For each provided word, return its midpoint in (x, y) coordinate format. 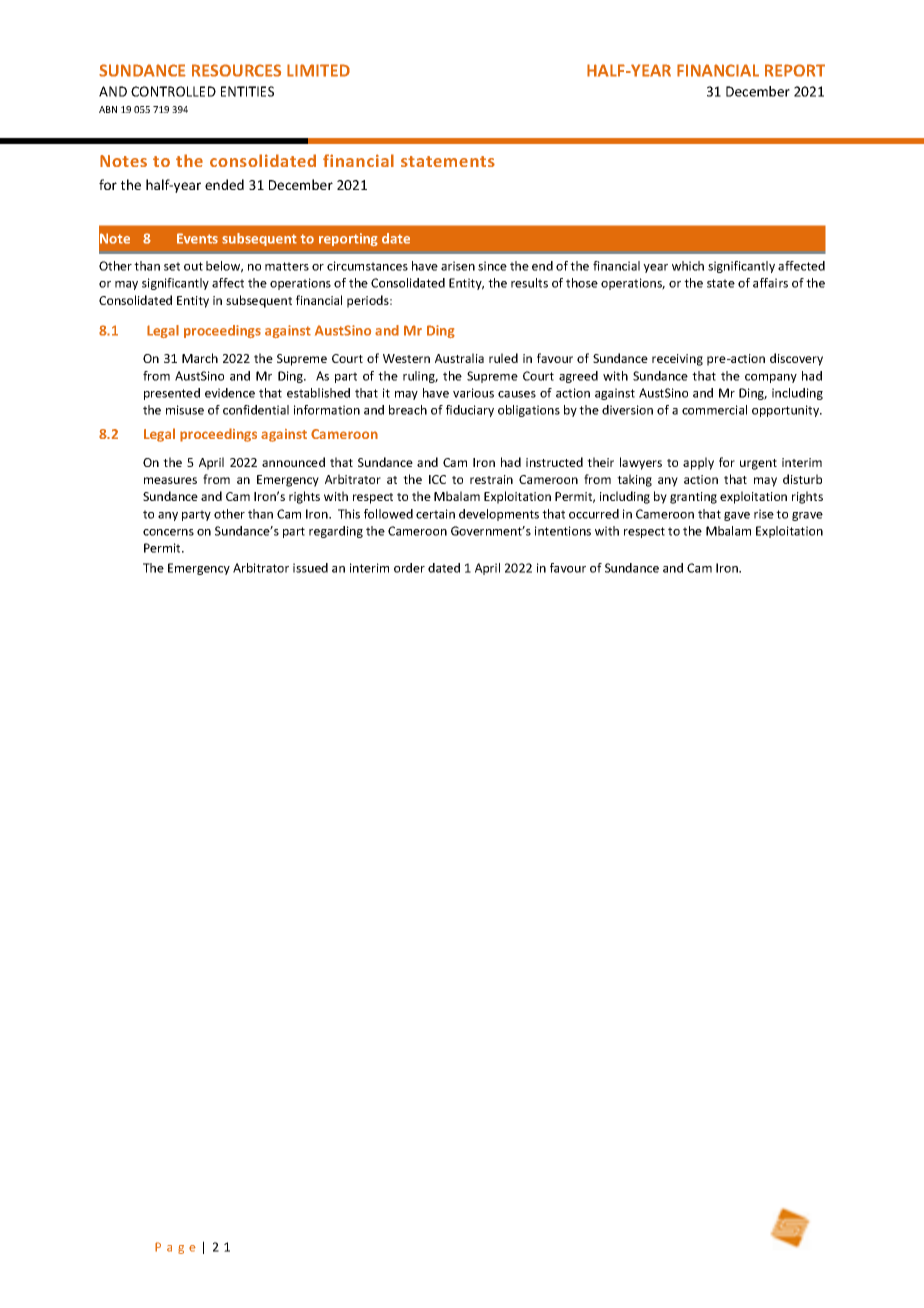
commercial (714, 410)
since (492, 266)
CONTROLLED (173, 91)
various (473, 393)
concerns (168, 532)
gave (737, 516)
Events (197, 238)
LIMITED (318, 70)
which (688, 266)
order (409, 568)
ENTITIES (247, 91)
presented (172, 394)
